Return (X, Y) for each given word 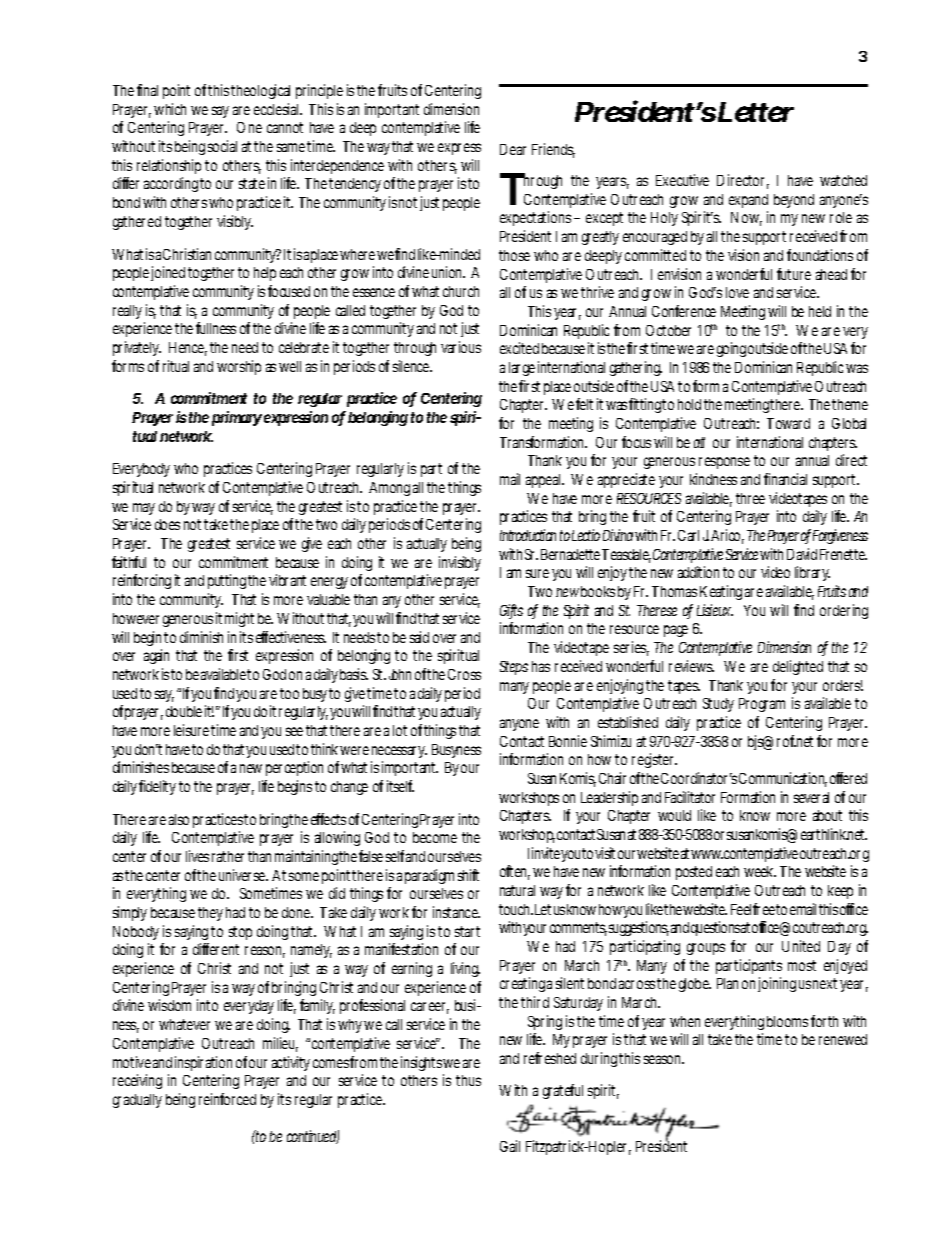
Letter (756, 112)
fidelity (157, 787)
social (222, 146)
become (435, 837)
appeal (544, 481)
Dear (513, 149)
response (724, 463)
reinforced (227, 1099)
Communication (783, 779)
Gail (510, 1146)
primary (237, 418)
